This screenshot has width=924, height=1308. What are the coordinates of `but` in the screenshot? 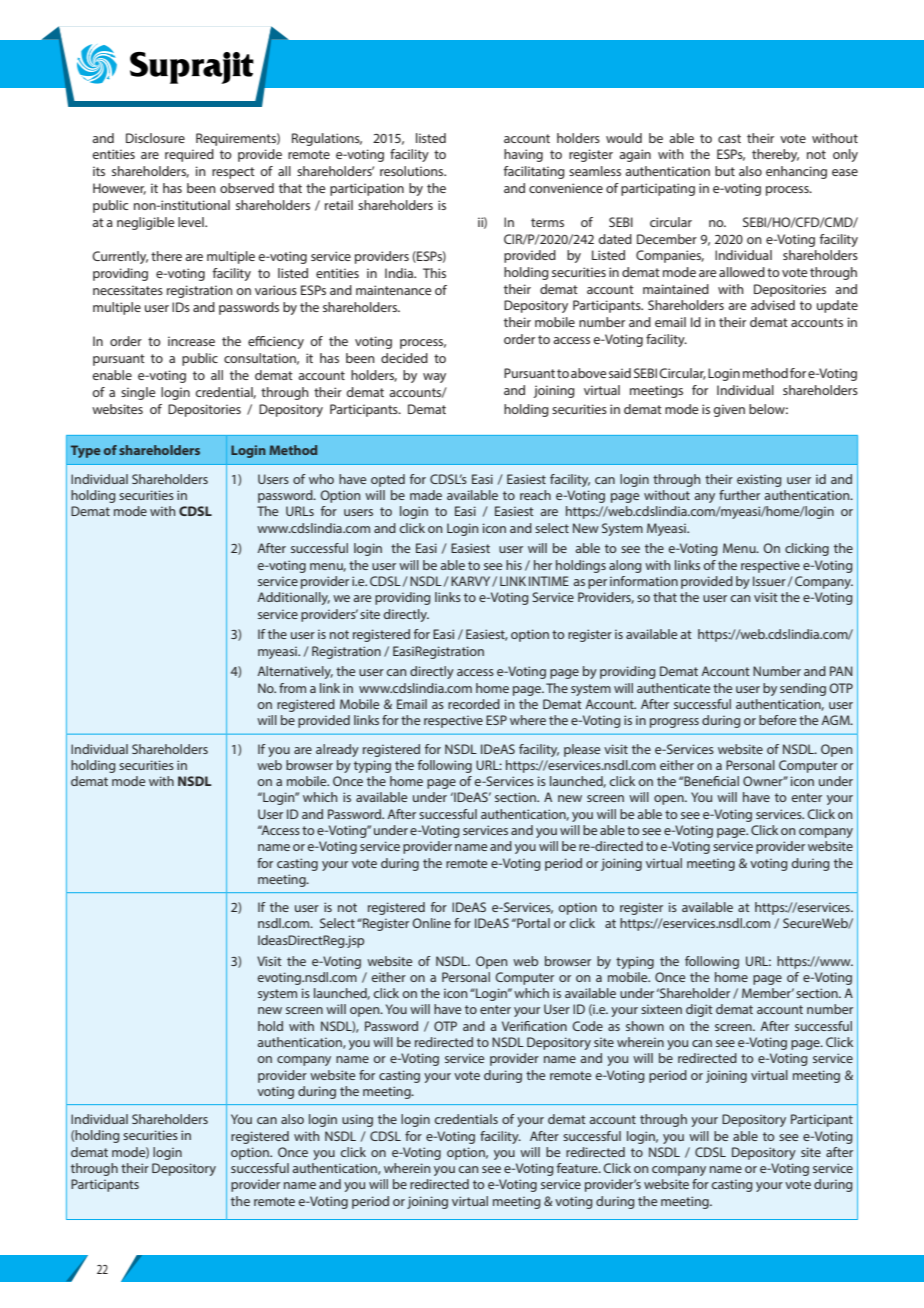 It's located at (725, 171).
